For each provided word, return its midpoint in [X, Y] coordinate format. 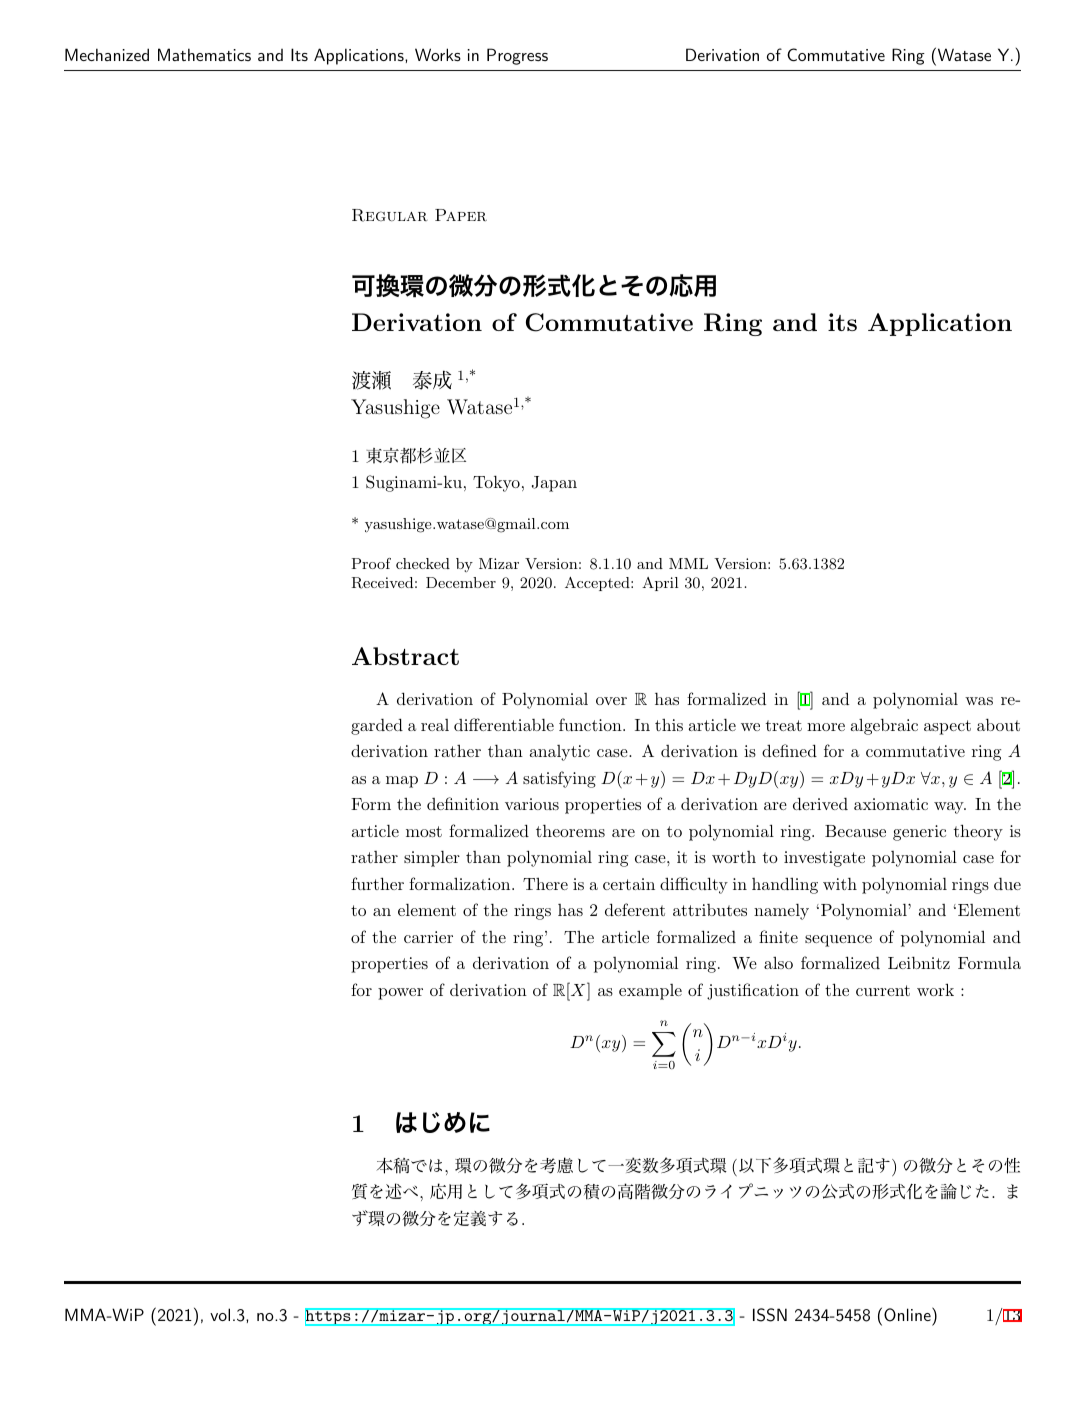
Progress [517, 56]
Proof [371, 563]
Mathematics [204, 54]
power [400, 994]
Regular [390, 215]
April [660, 584]
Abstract [405, 656]
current [883, 990]
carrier [428, 937]
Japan [554, 484]
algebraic [884, 727]
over [611, 701]
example [650, 992]
